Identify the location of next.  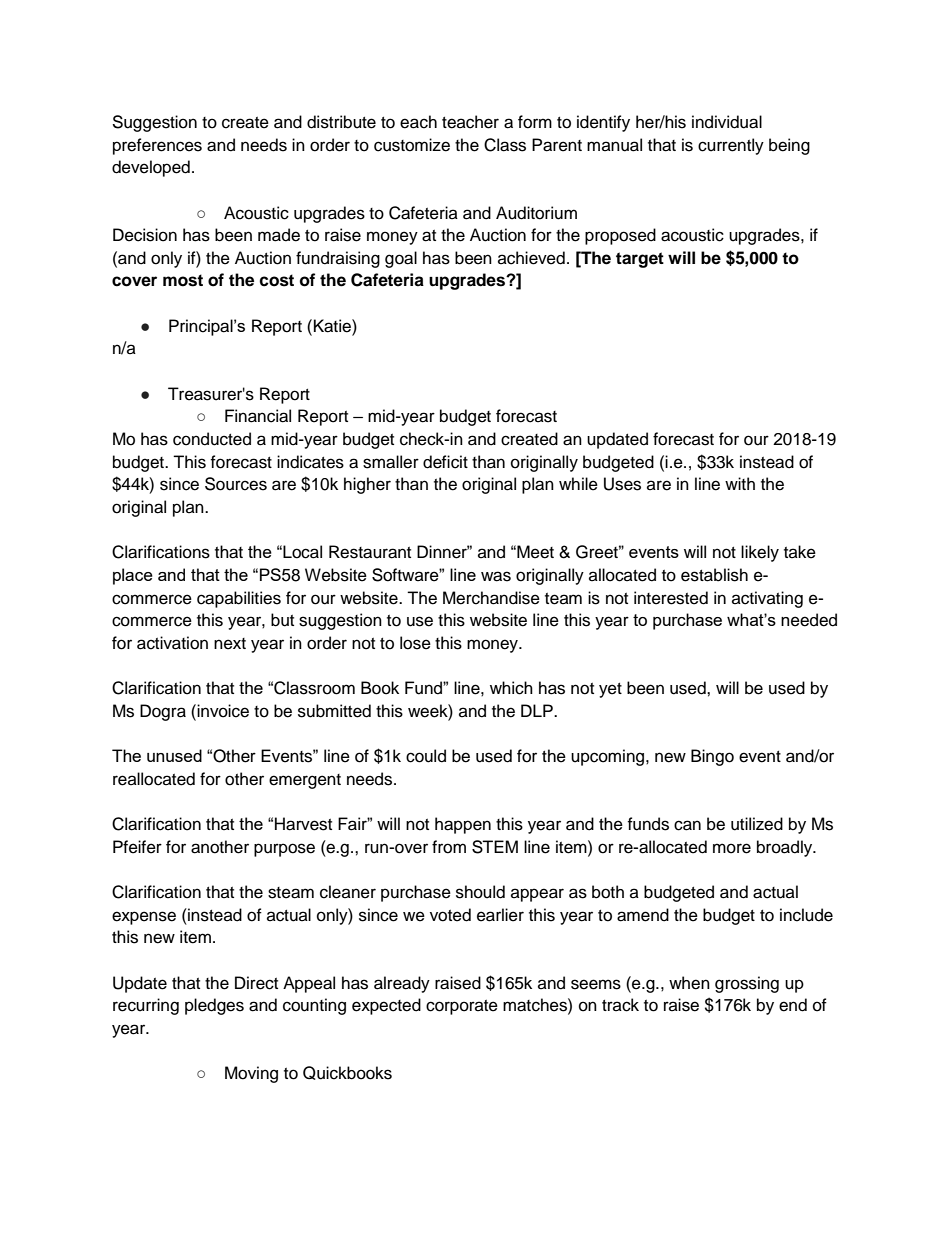
(230, 644).
